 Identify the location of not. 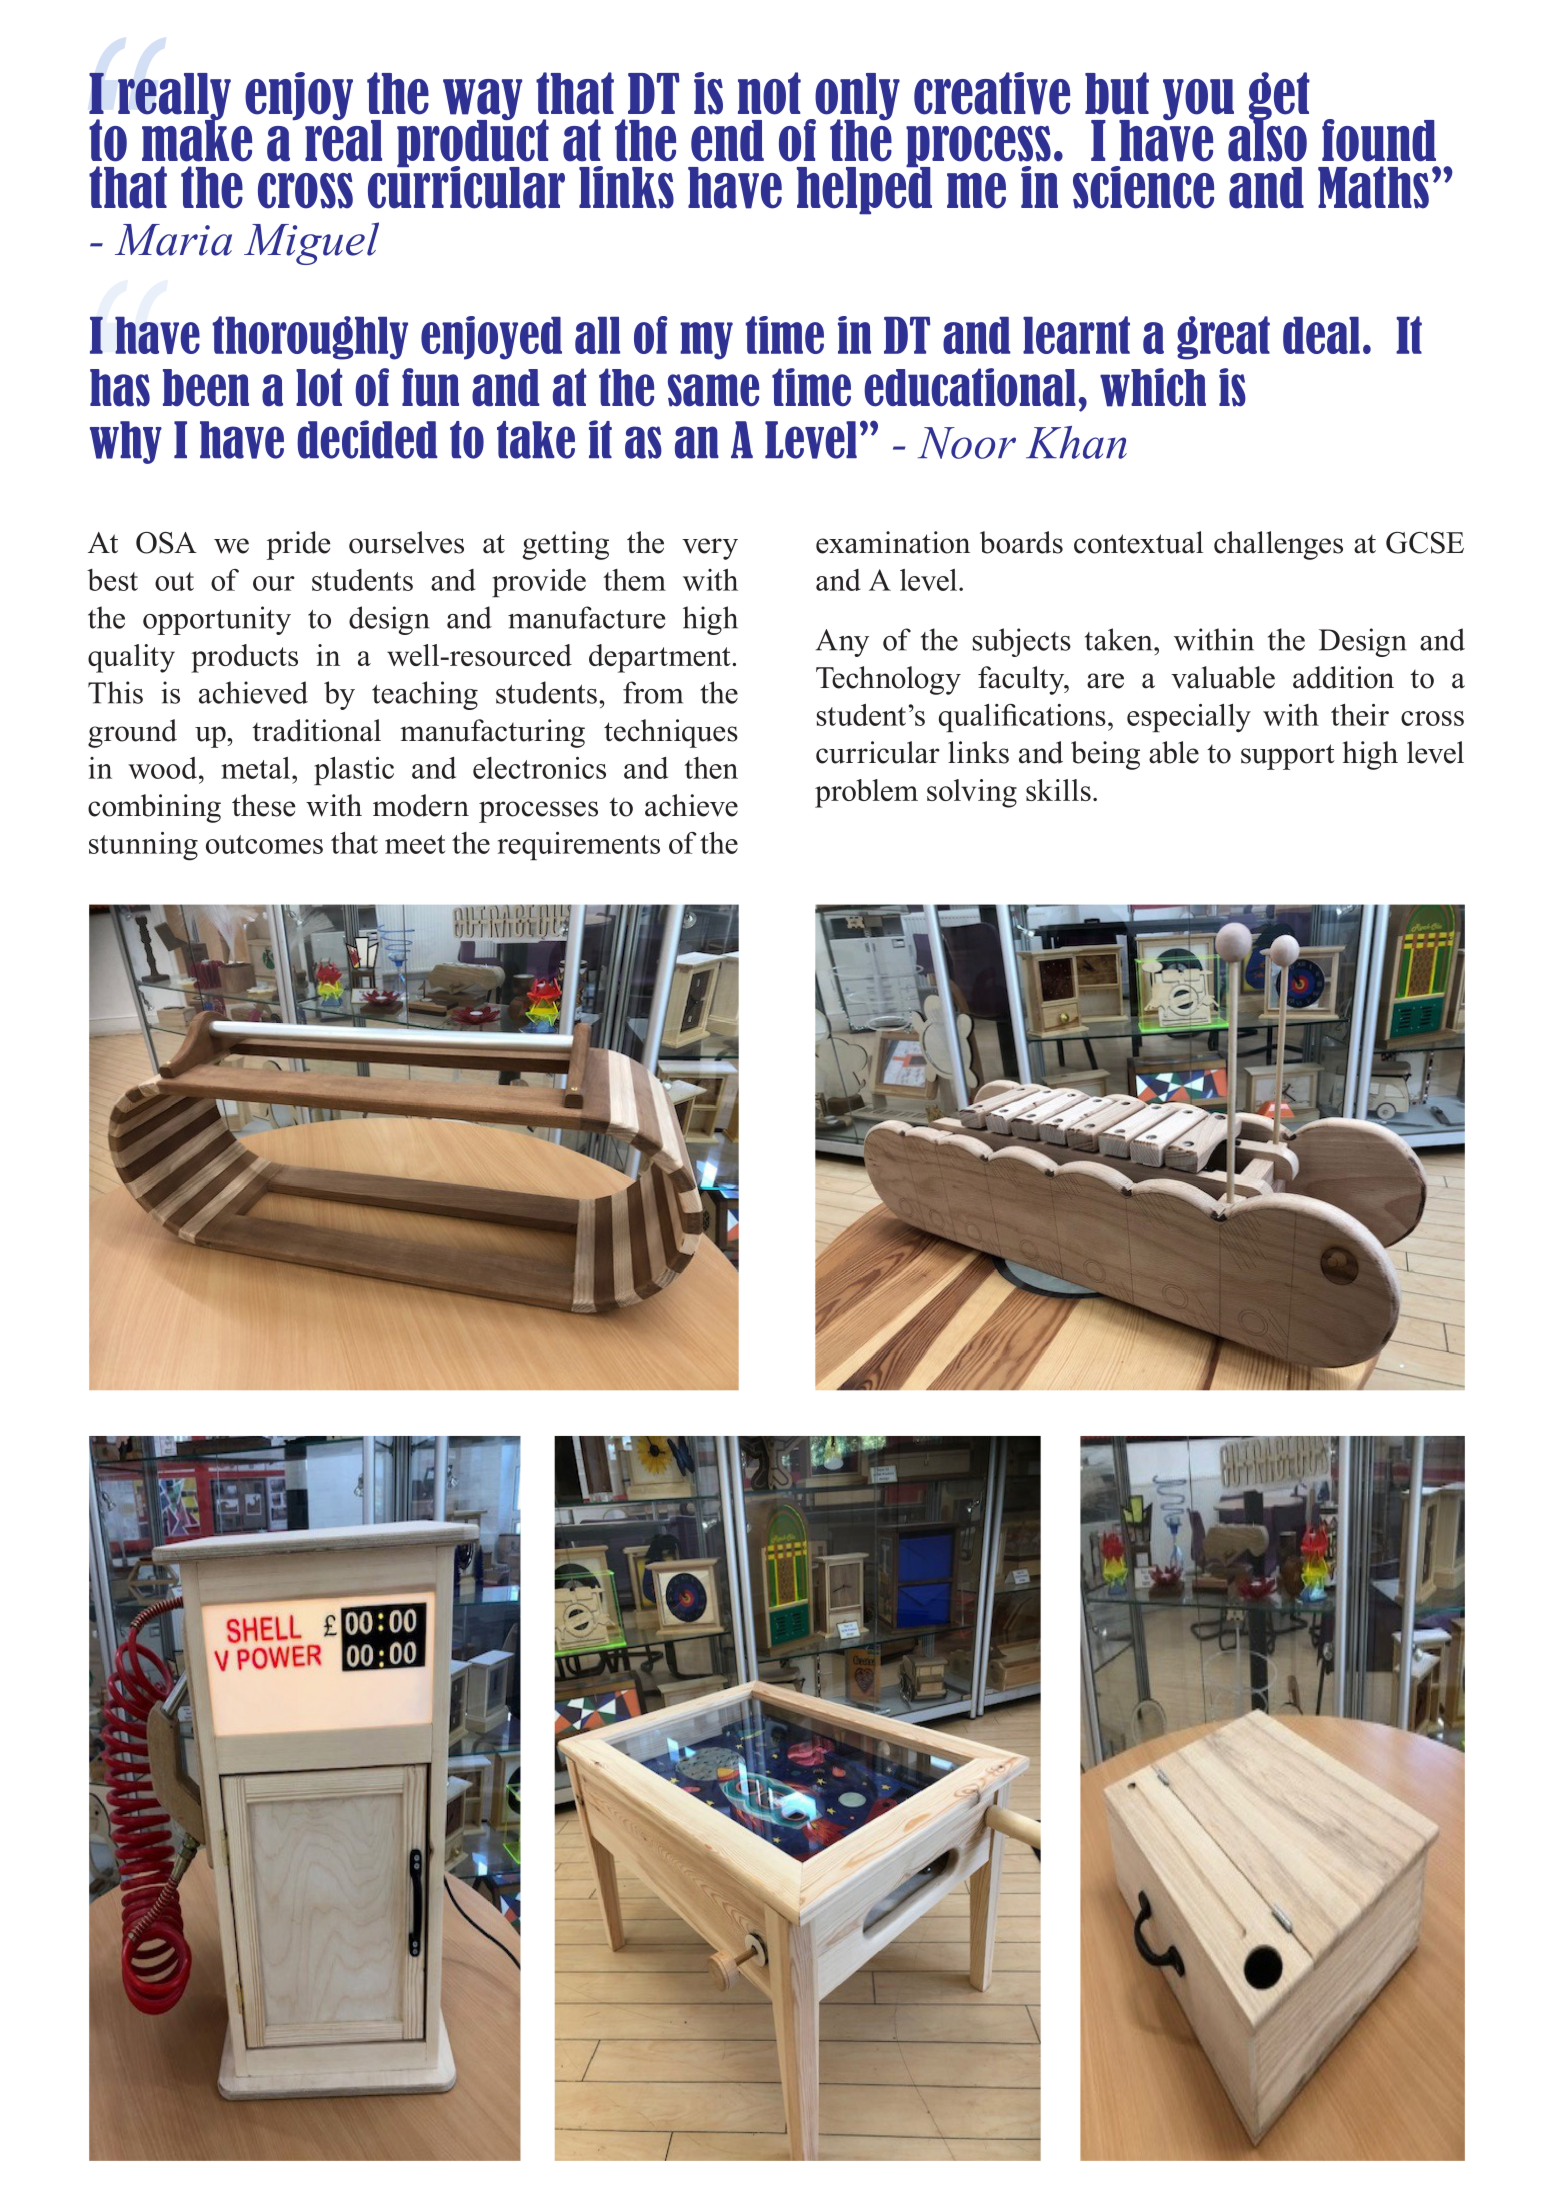
(769, 93).
